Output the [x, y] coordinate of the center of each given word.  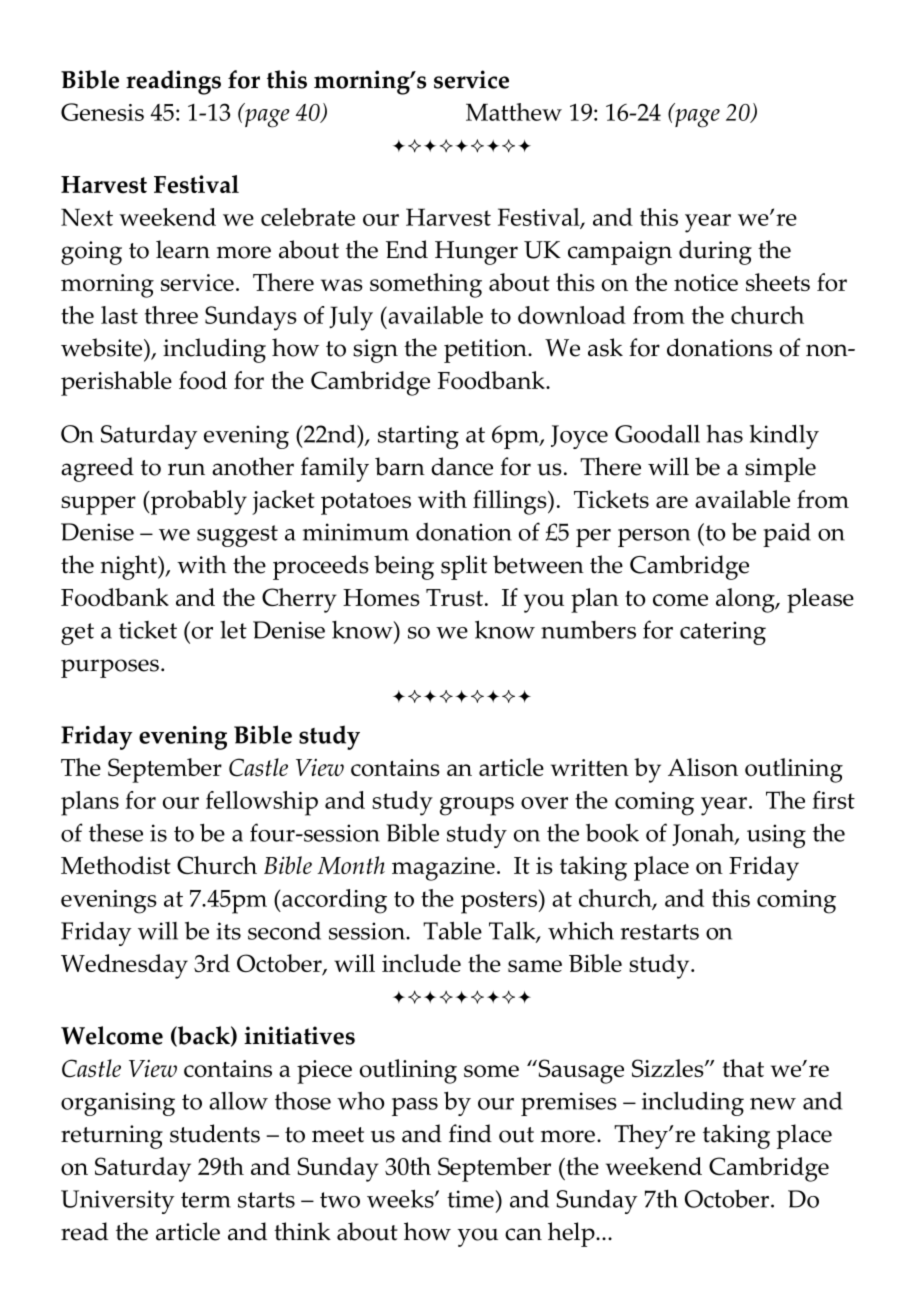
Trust [454, 597]
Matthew [514, 112]
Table [452, 930]
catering [723, 633]
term [206, 1200]
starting [418, 437]
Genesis [102, 112]
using [776, 836]
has [725, 434]
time [470, 1199]
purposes [110, 668]
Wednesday [124, 966]
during [715, 252]
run [186, 469]
